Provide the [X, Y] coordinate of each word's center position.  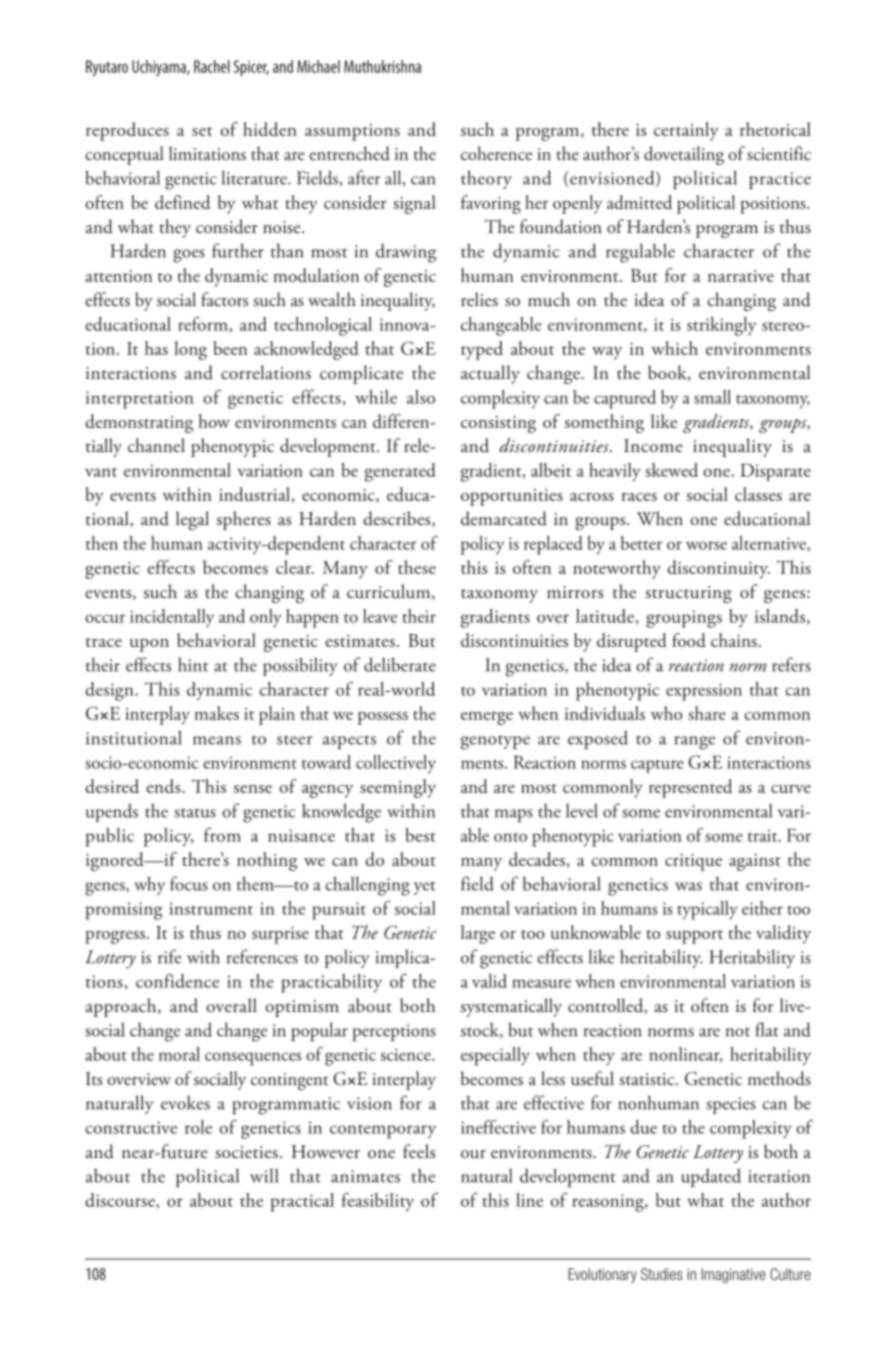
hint [193, 664]
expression [704, 692]
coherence [496, 153]
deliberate [400, 664]
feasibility [378, 1202]
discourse [121, 1201]
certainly [686, 131]
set [202, 131]
